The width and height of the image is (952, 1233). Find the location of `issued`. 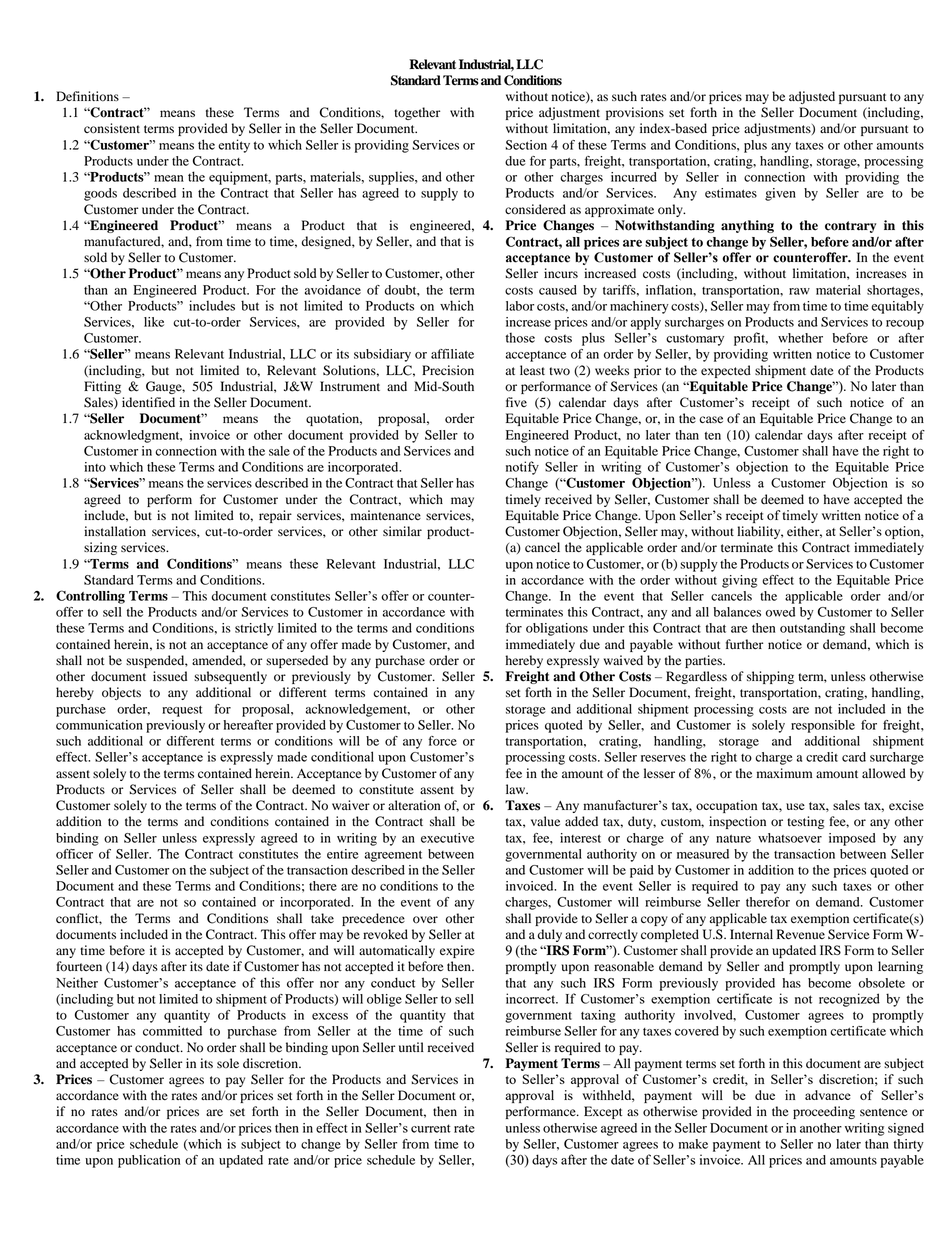

issued is located at coordinates (170, 676).
